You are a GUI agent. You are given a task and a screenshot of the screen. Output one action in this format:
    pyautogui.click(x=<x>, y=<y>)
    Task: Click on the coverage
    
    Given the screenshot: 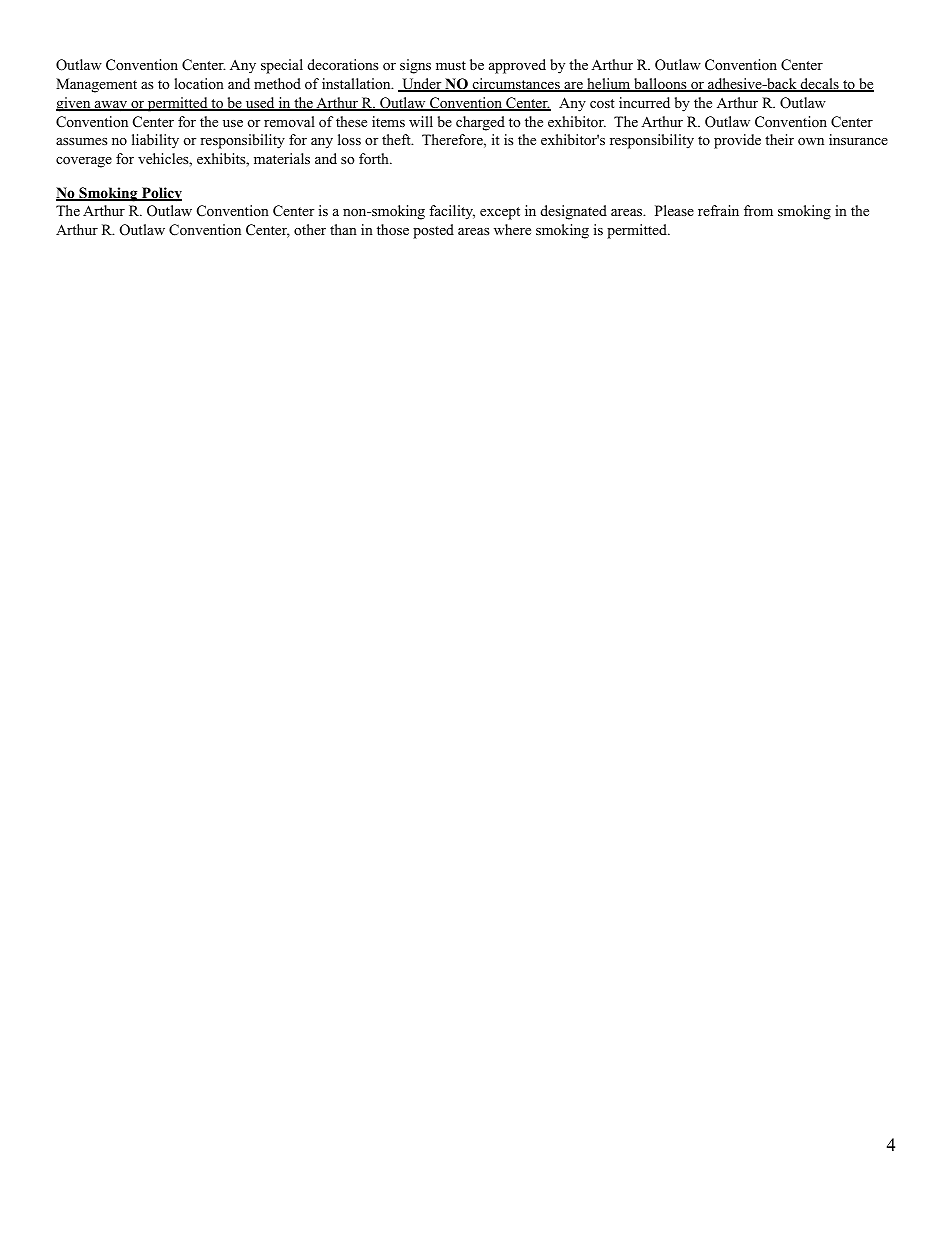 What is the action you would take?
    pyautogui.click(x=84, y=162)
